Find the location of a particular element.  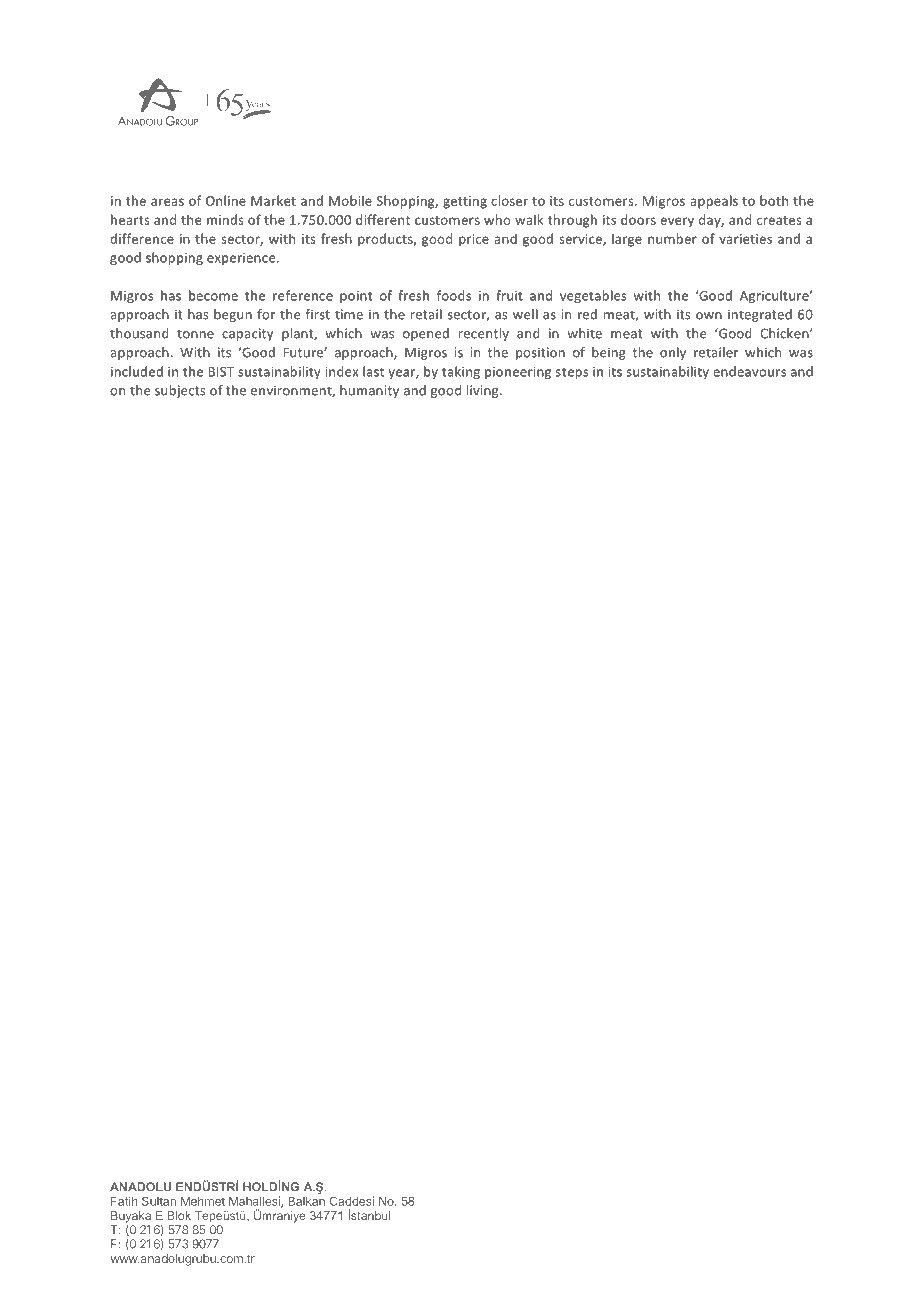

Mehmet is located at coordinates (203, 1201).
